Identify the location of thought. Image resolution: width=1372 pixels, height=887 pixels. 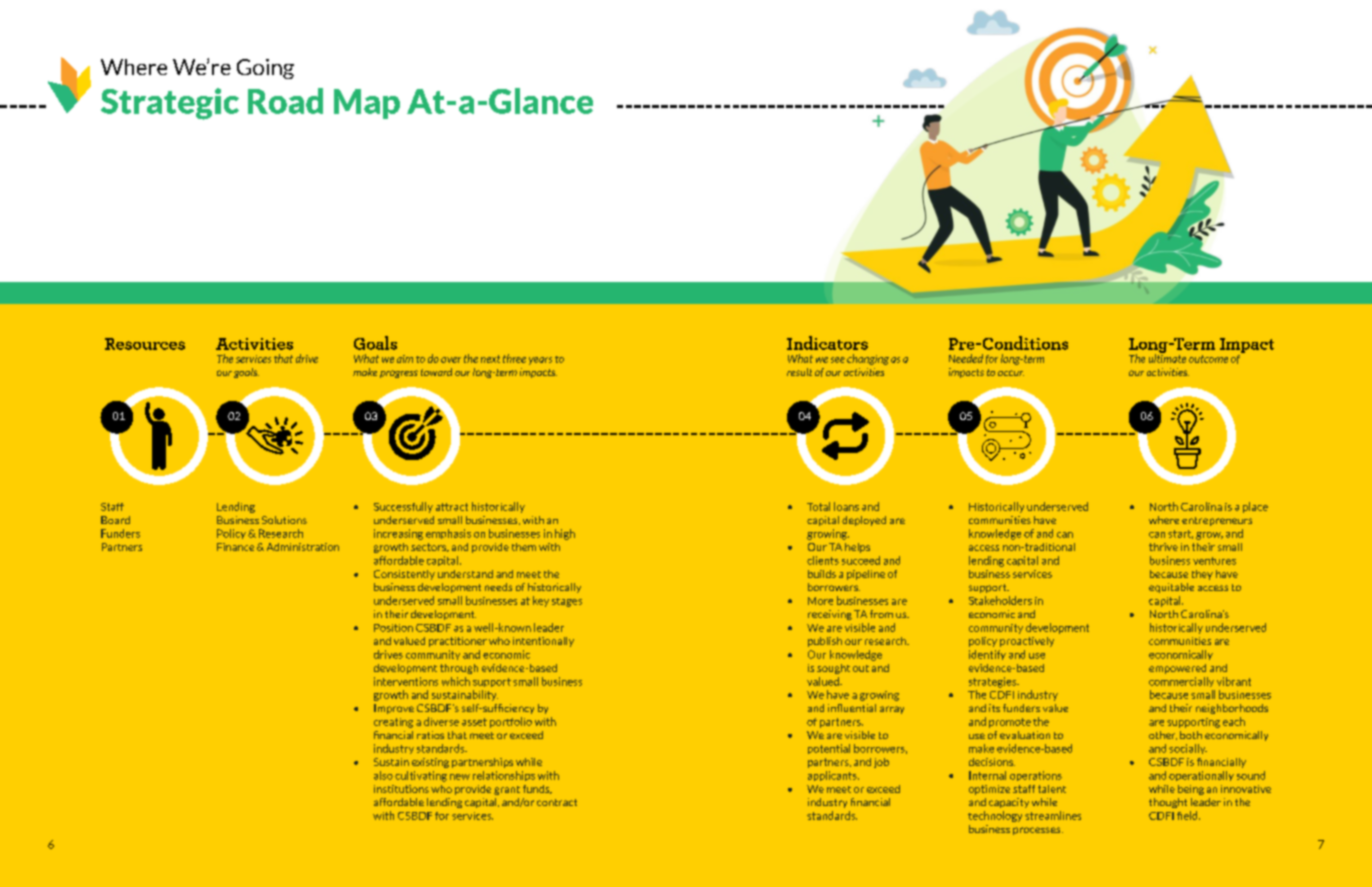
(1168, 803).
